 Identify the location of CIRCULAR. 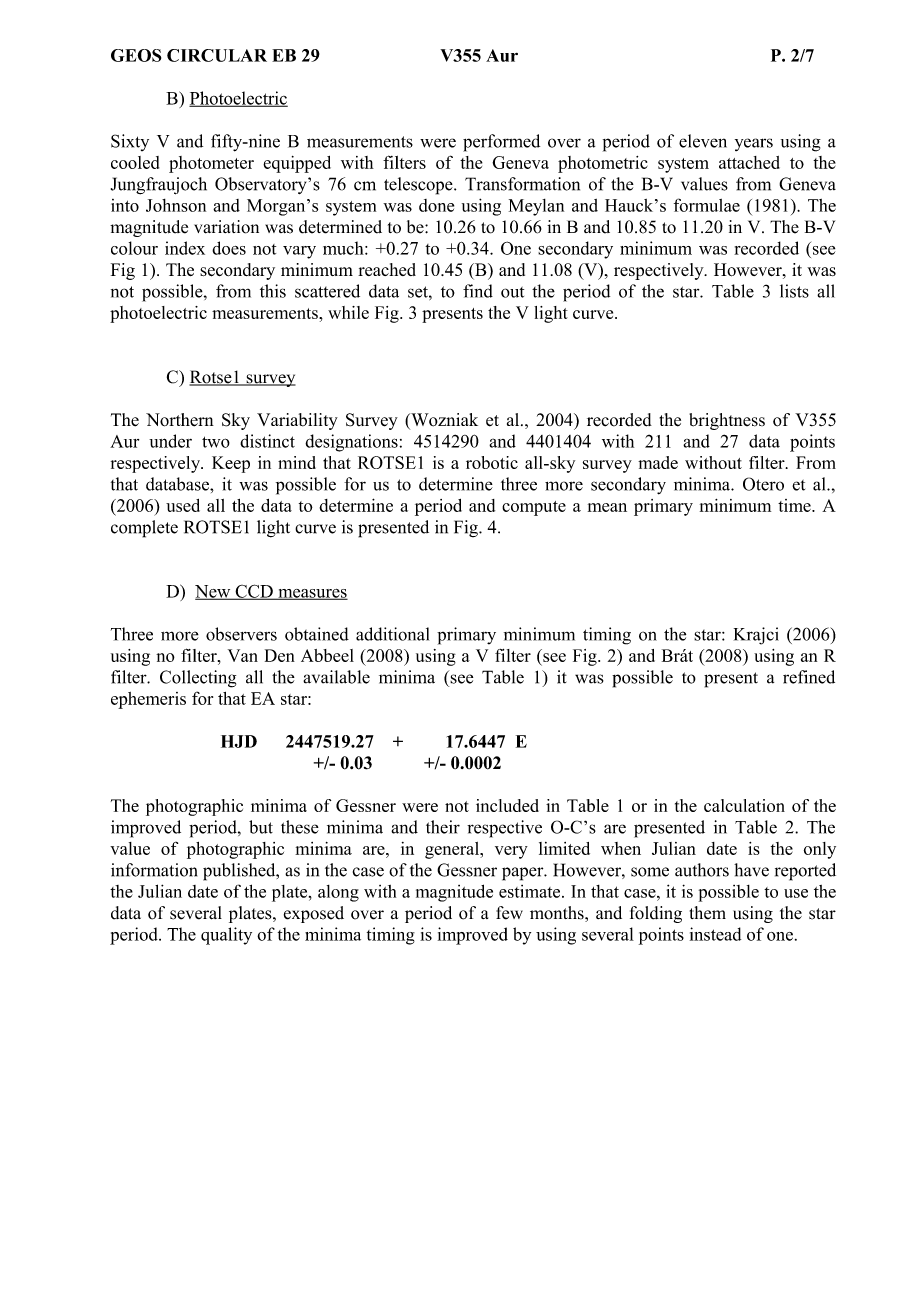
(217, 55).
